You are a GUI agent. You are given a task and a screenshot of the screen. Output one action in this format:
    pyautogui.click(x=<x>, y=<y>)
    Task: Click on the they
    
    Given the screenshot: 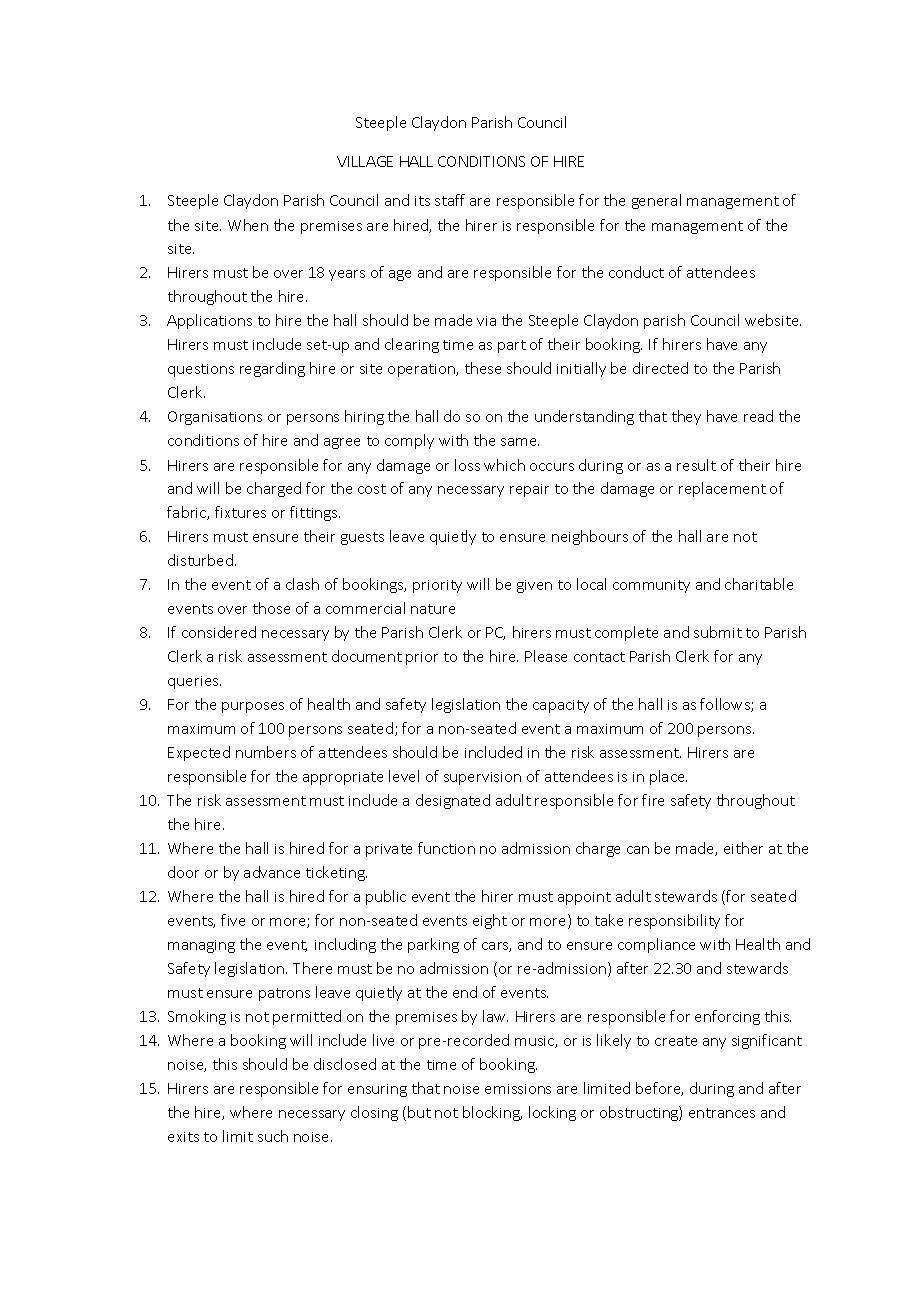 What is the action you would take?
    pyautogui.click(x=686, y=417)
